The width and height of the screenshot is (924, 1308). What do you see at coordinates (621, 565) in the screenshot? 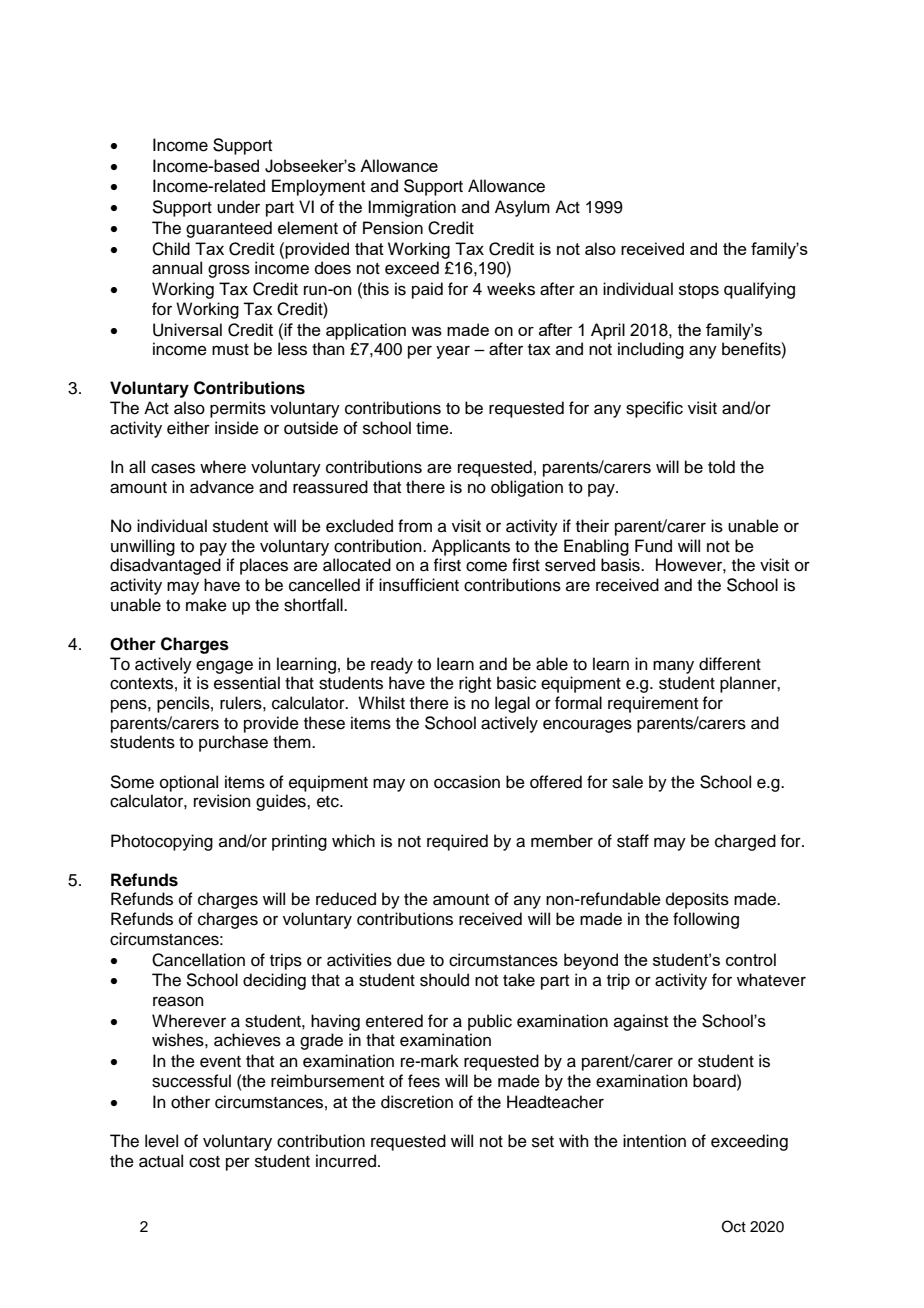
I see `basis` at bounding box center [621, 565].
